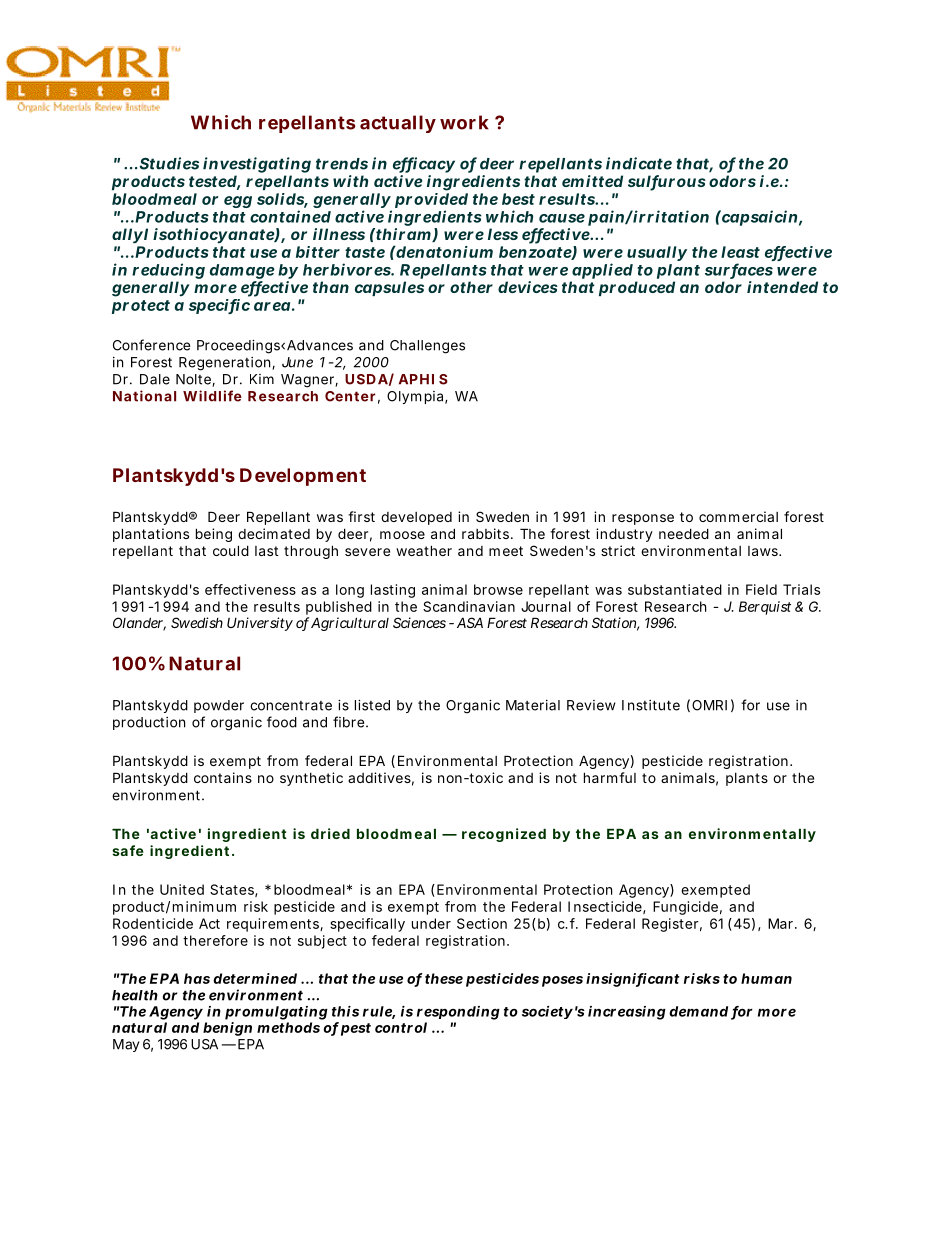  Describe the element at coordinates (639, 163) in the document. I see `indicate` at that location.
